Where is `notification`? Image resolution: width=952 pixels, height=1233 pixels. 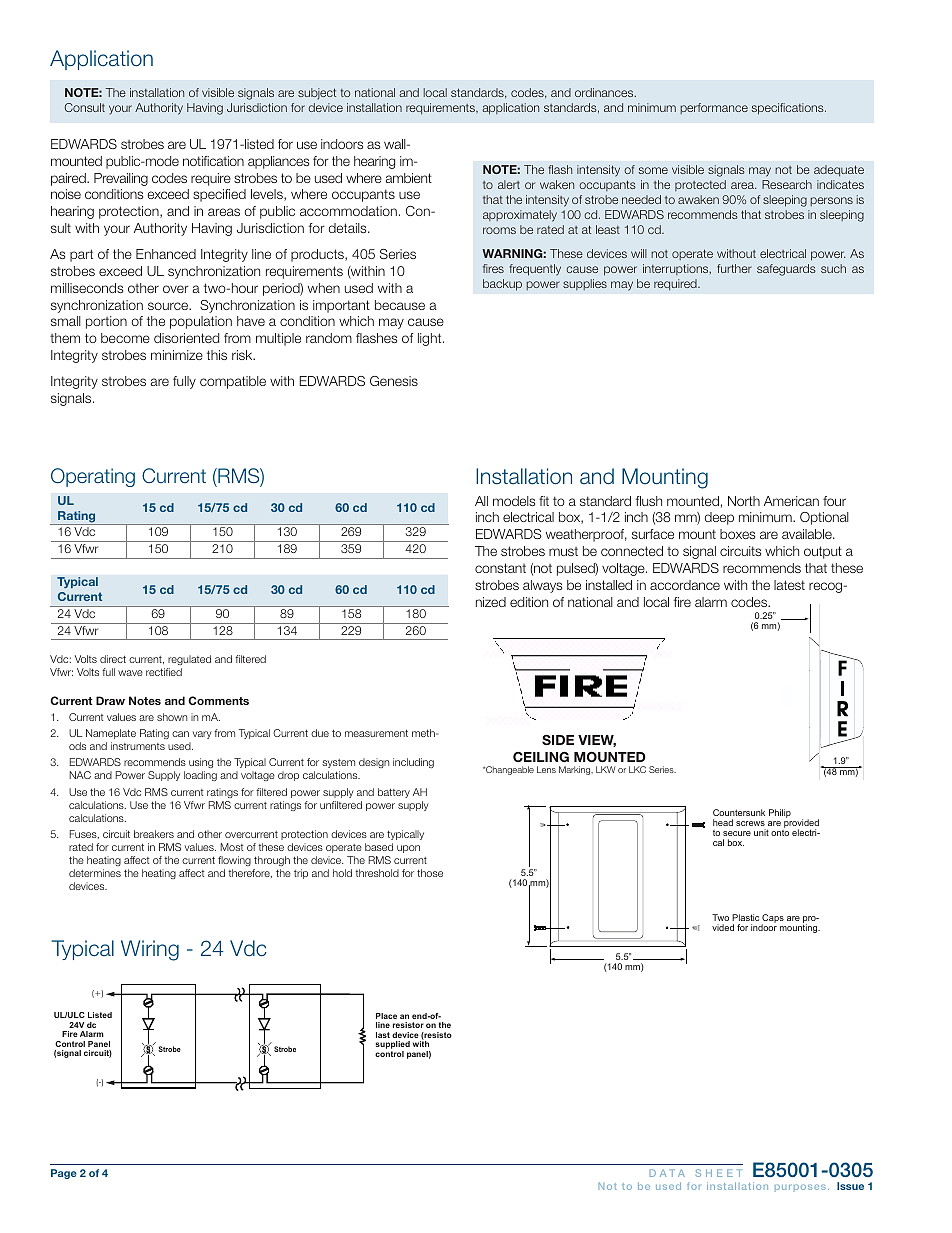
notification is located at coordinates (213, 161).
